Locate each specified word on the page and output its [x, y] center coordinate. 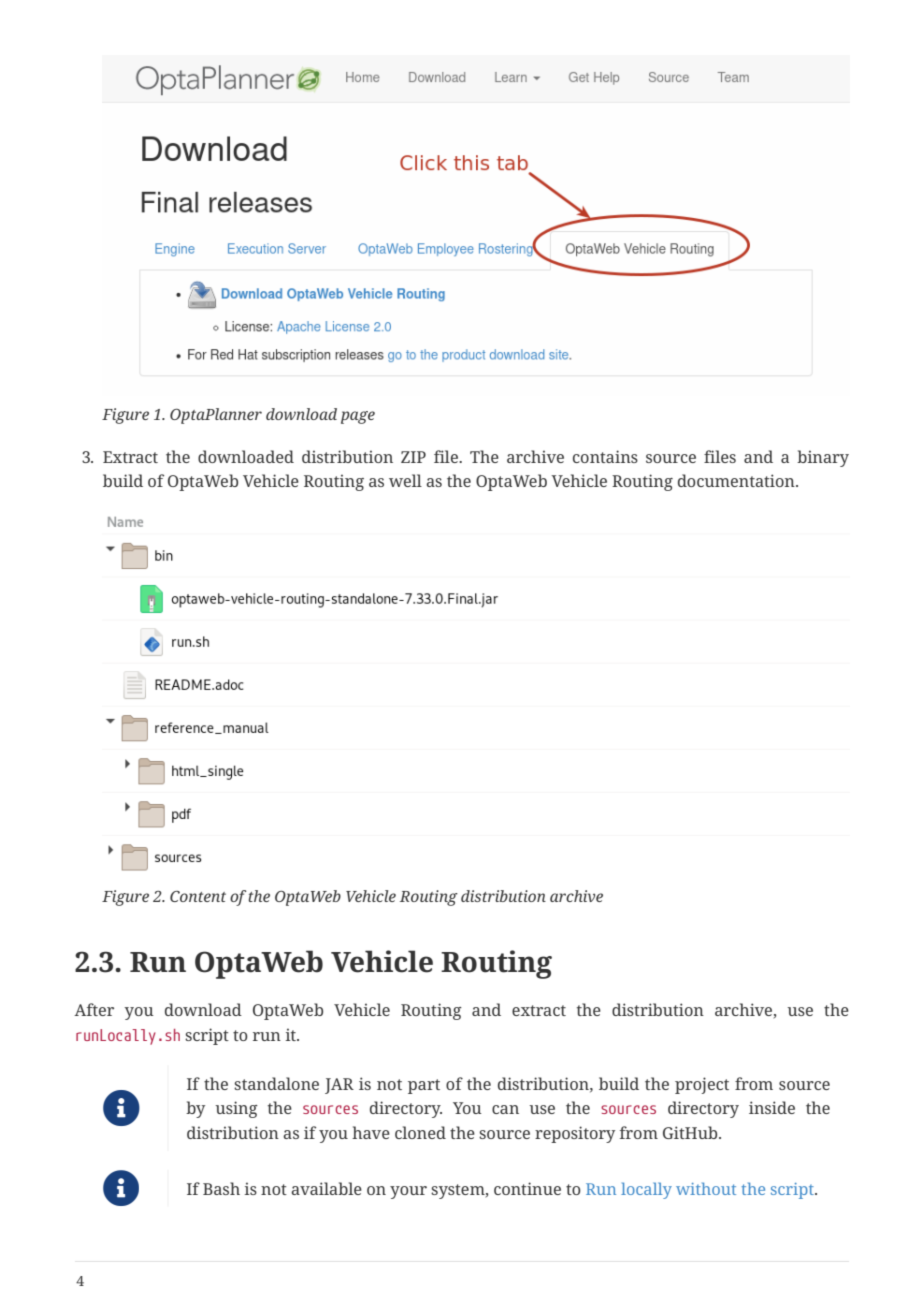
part [424, 1086]
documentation [737, 480]
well [405, 480]
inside [772, 1107]
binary [823, 458]
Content [198, 896]
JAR [339, 1086]
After [94, 1009]
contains [605, 456]
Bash [221, 1188]
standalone [276, 1083]
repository [575, 1134]
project [702, 1085]
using [236, 1109]
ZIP [413, 457]
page [358, 417]
